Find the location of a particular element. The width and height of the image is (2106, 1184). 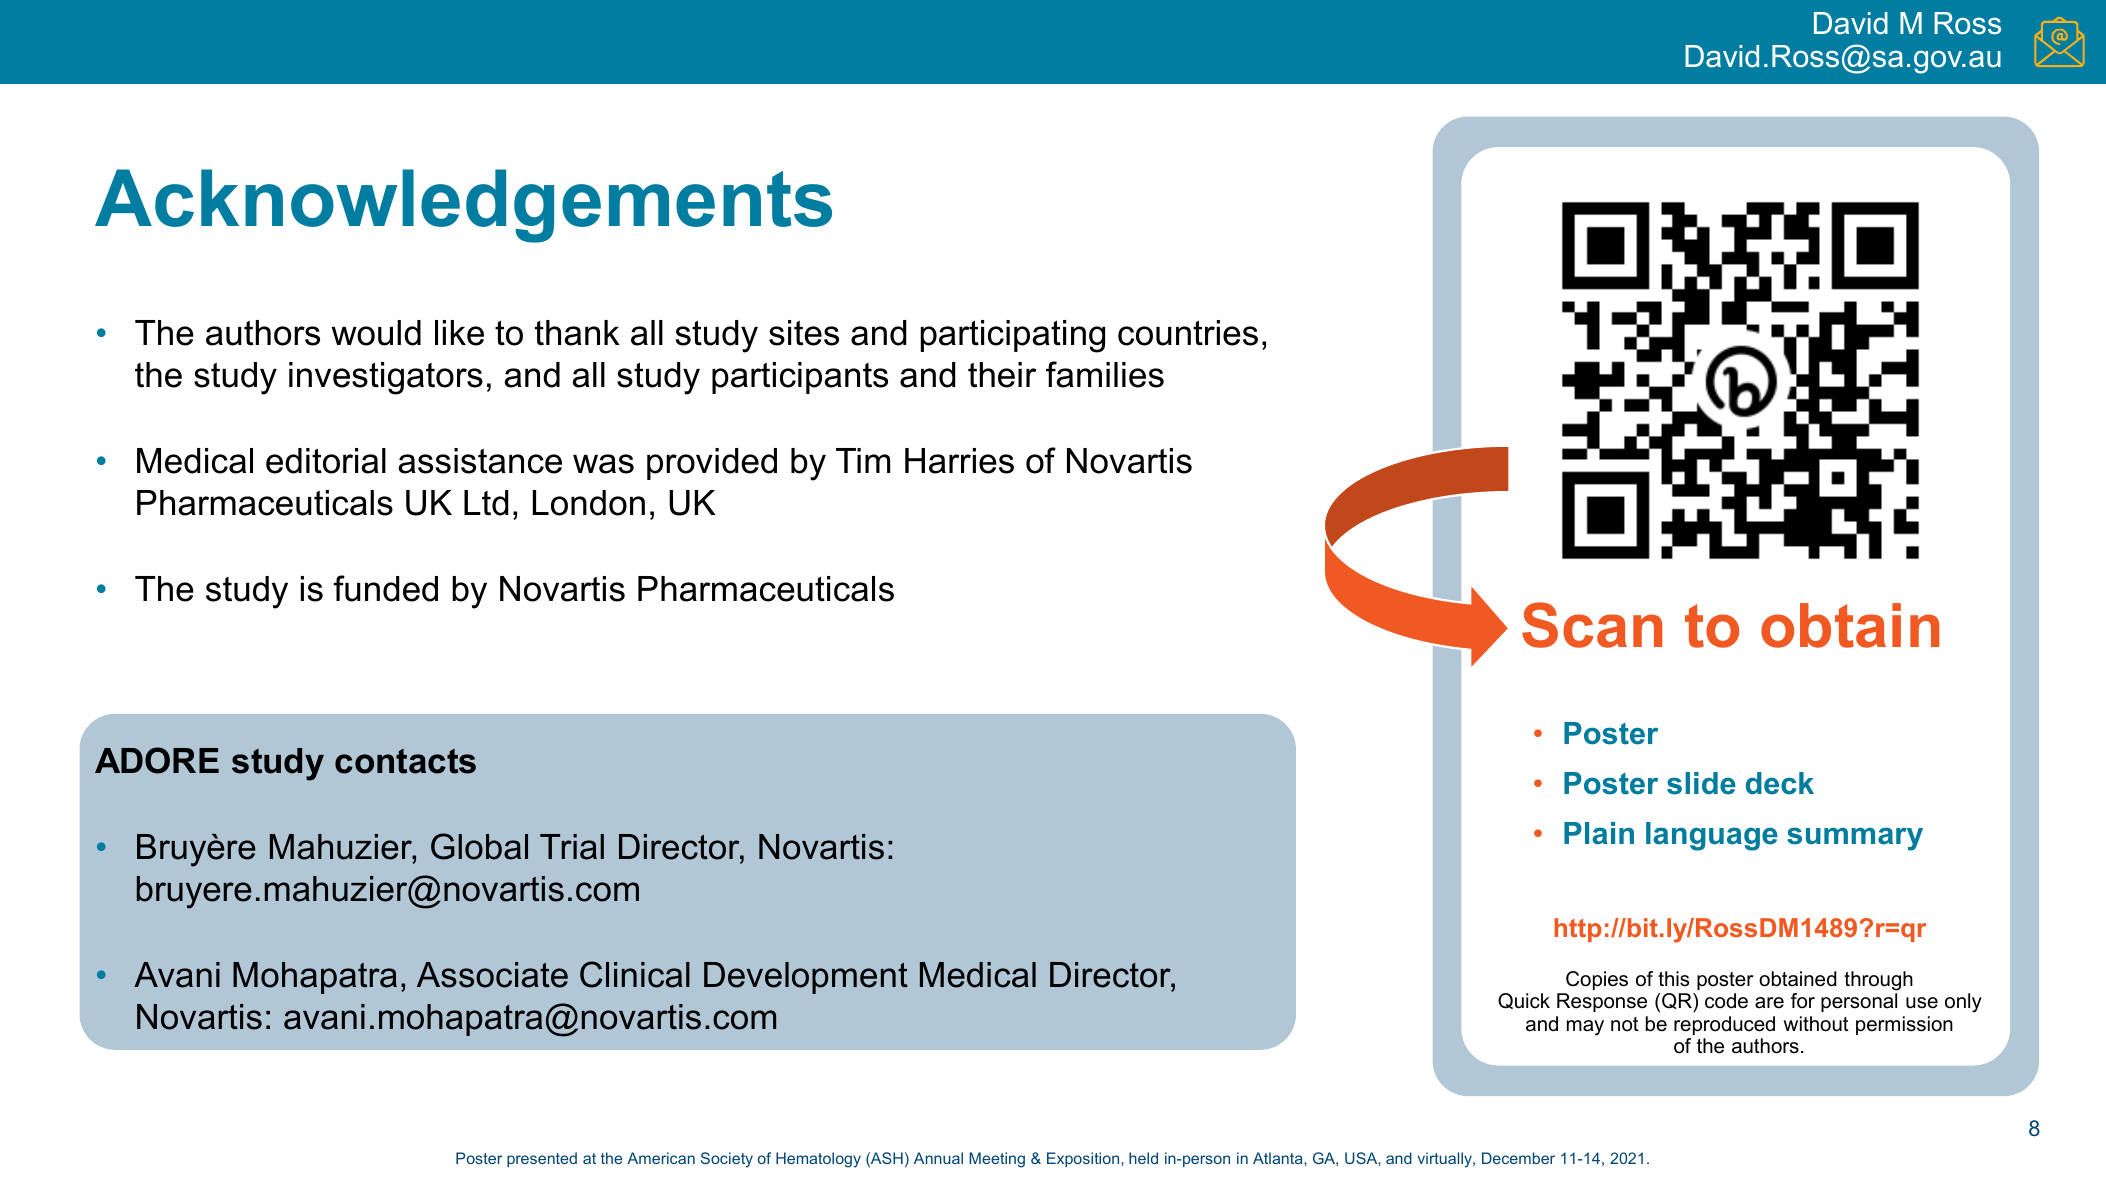

Acknowledgements is located at coordinates (463, 206).
